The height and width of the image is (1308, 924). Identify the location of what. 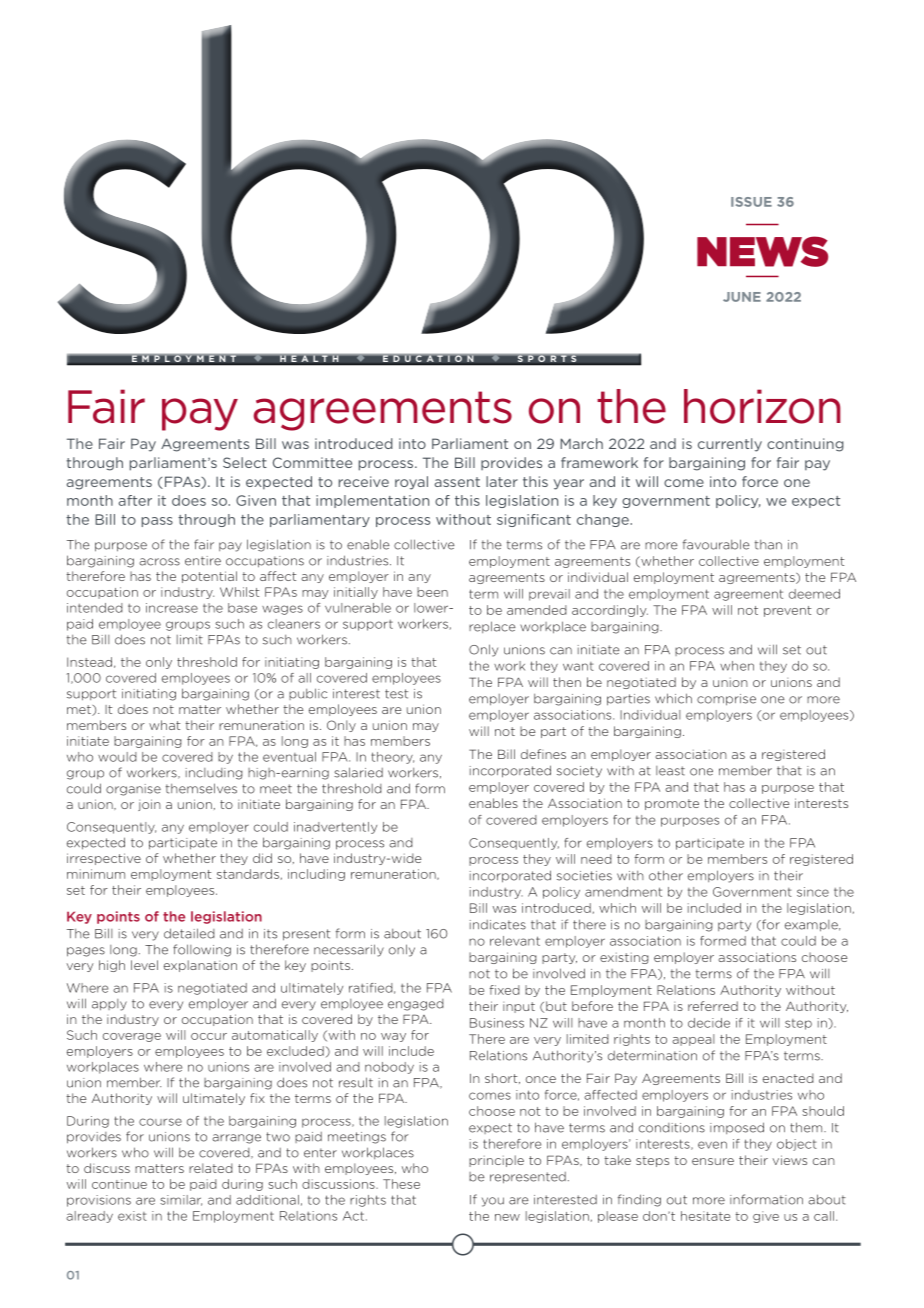
(164, 725).
